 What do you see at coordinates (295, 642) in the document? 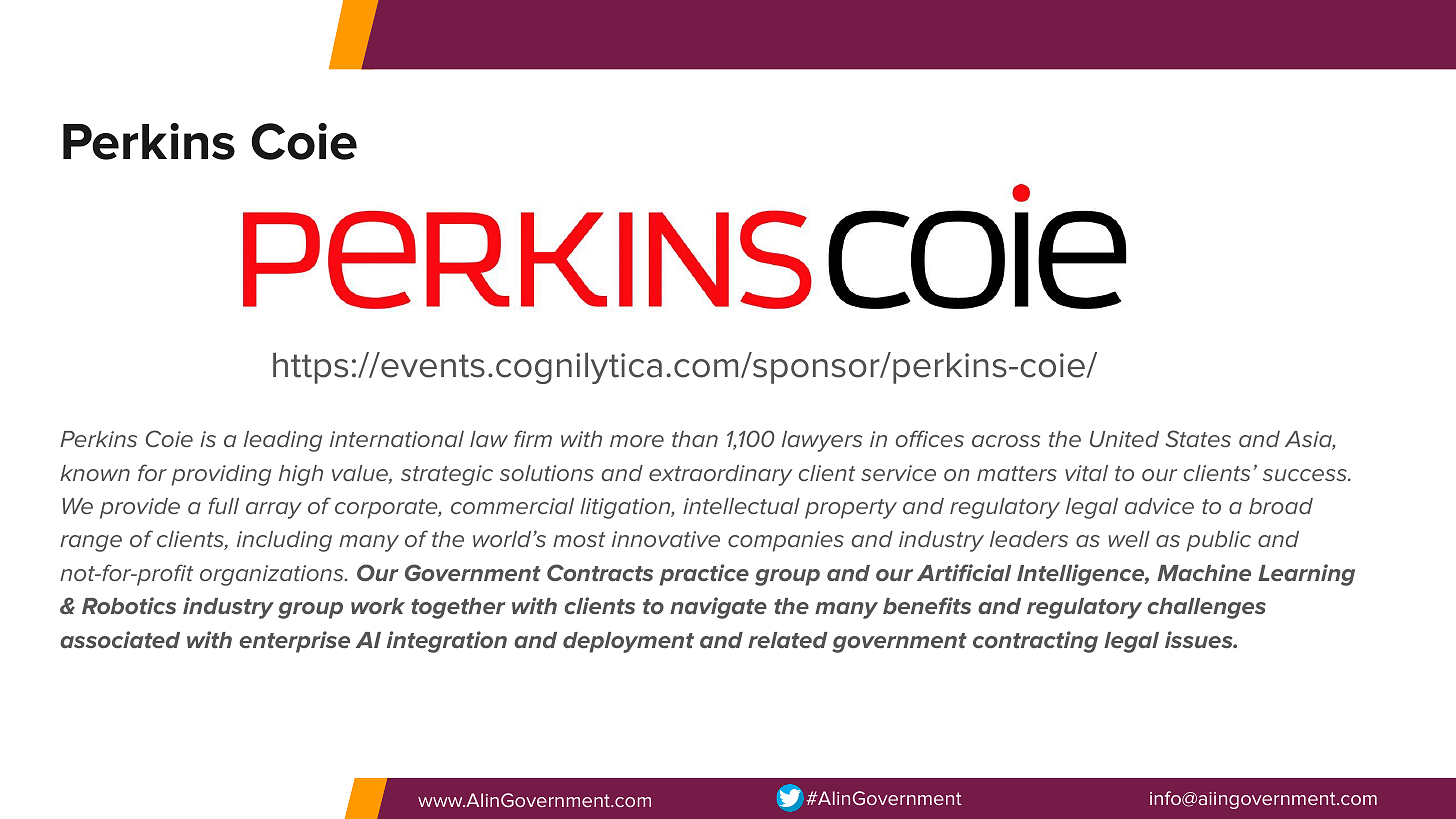
I see `enterprise` at bounding box center [295, 642].
